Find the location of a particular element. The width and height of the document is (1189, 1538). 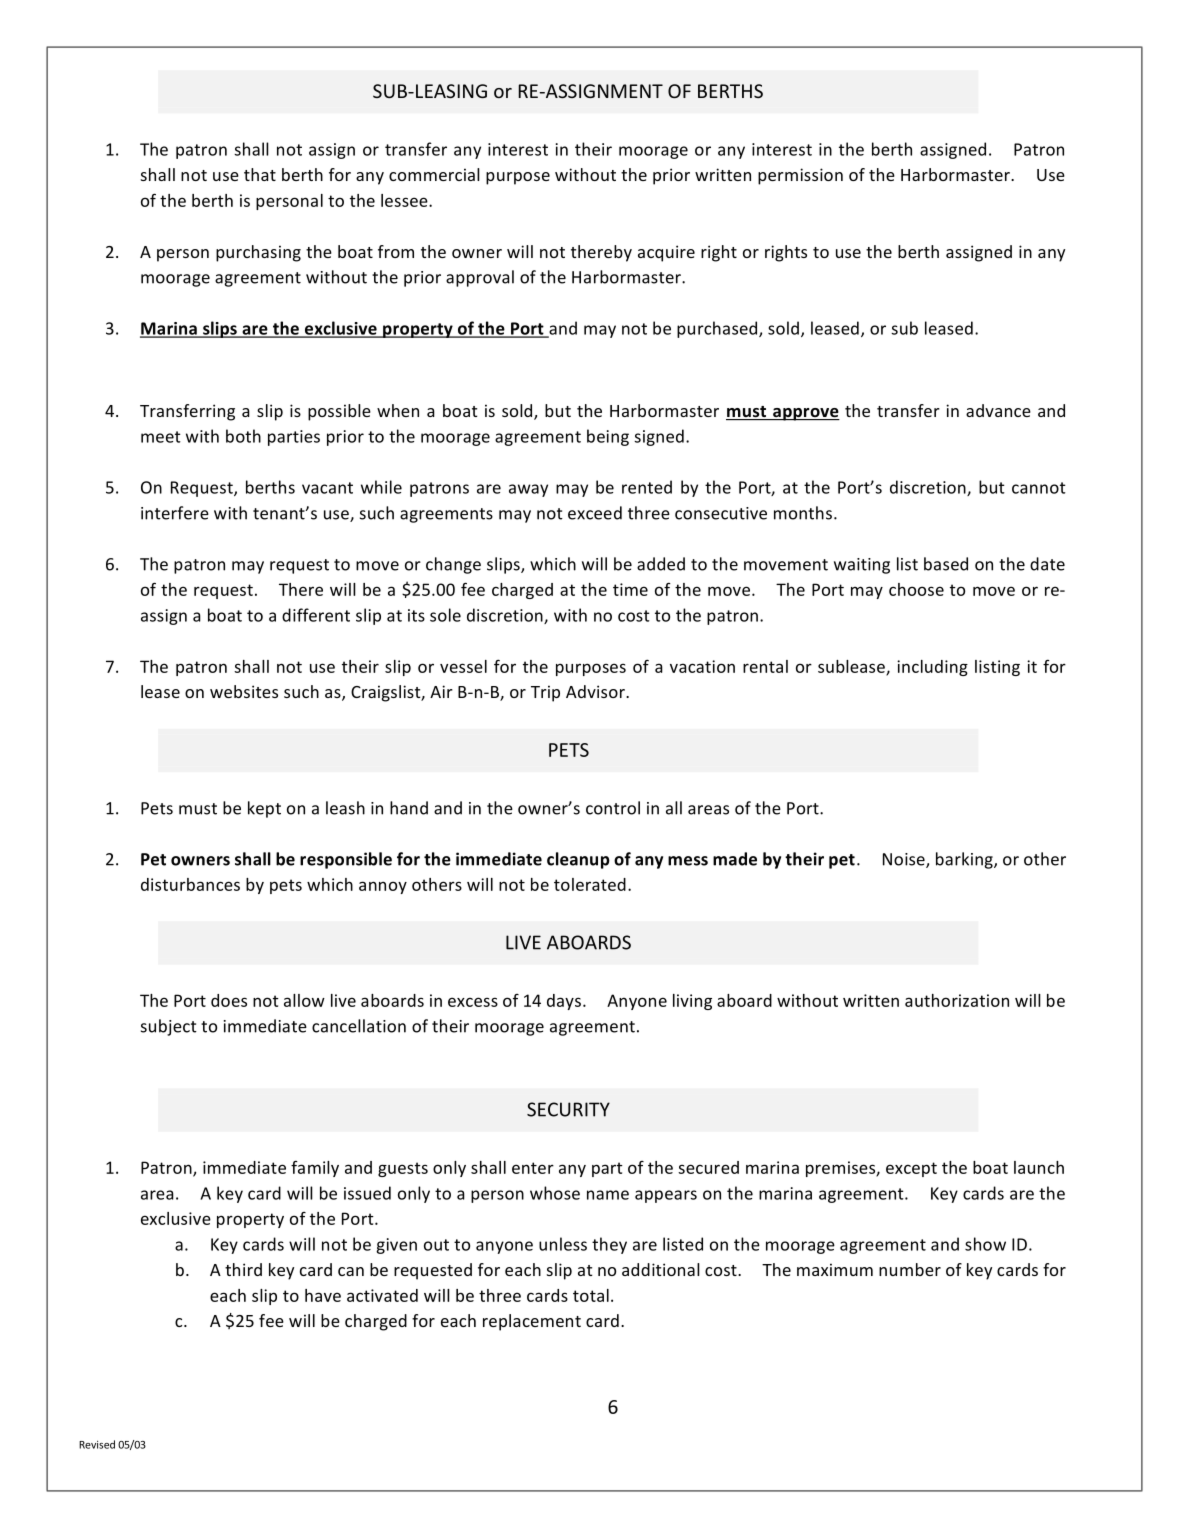

Revised is located at coordinates (97, 1444).
